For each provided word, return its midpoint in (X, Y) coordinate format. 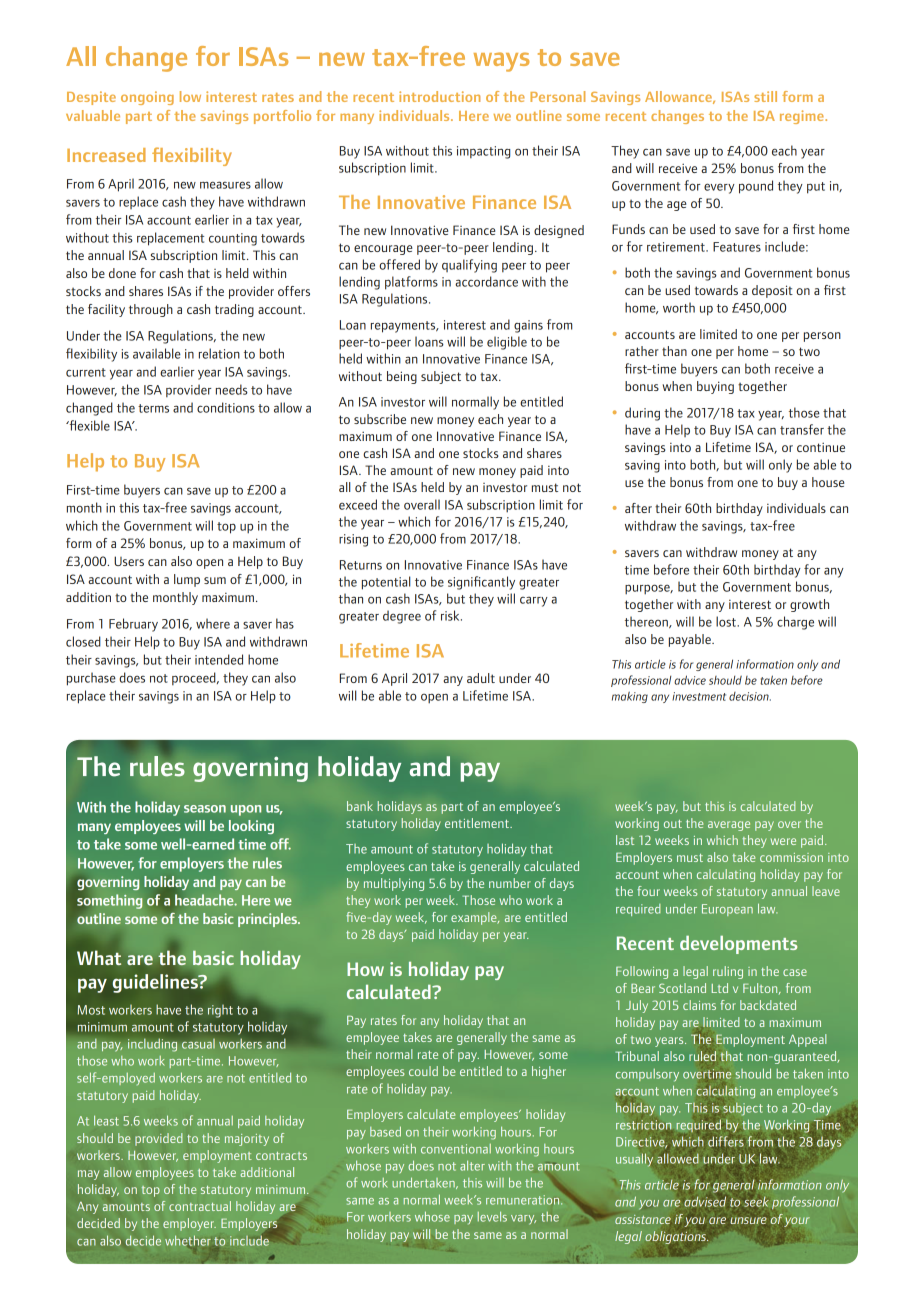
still (765, 96)
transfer (802, 429)
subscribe (380, 419)
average (729, 826)
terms (153, 408)
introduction (439, 96)
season (205, 809)
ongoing (147, 98)
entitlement (478, 823)
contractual (200, 1206)
